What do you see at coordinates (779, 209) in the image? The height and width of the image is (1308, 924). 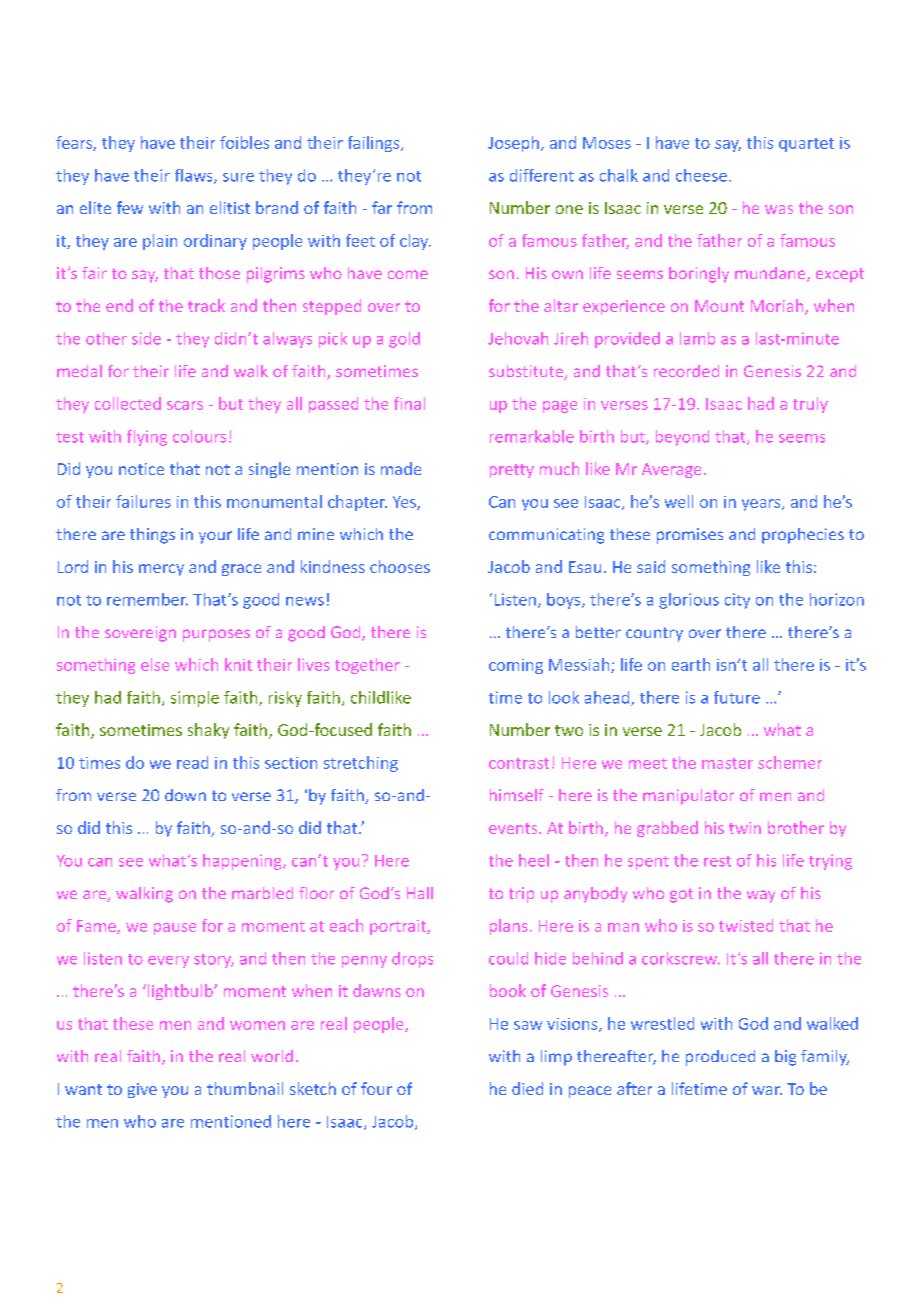 I see `was` at bounding box center [779, 209].
